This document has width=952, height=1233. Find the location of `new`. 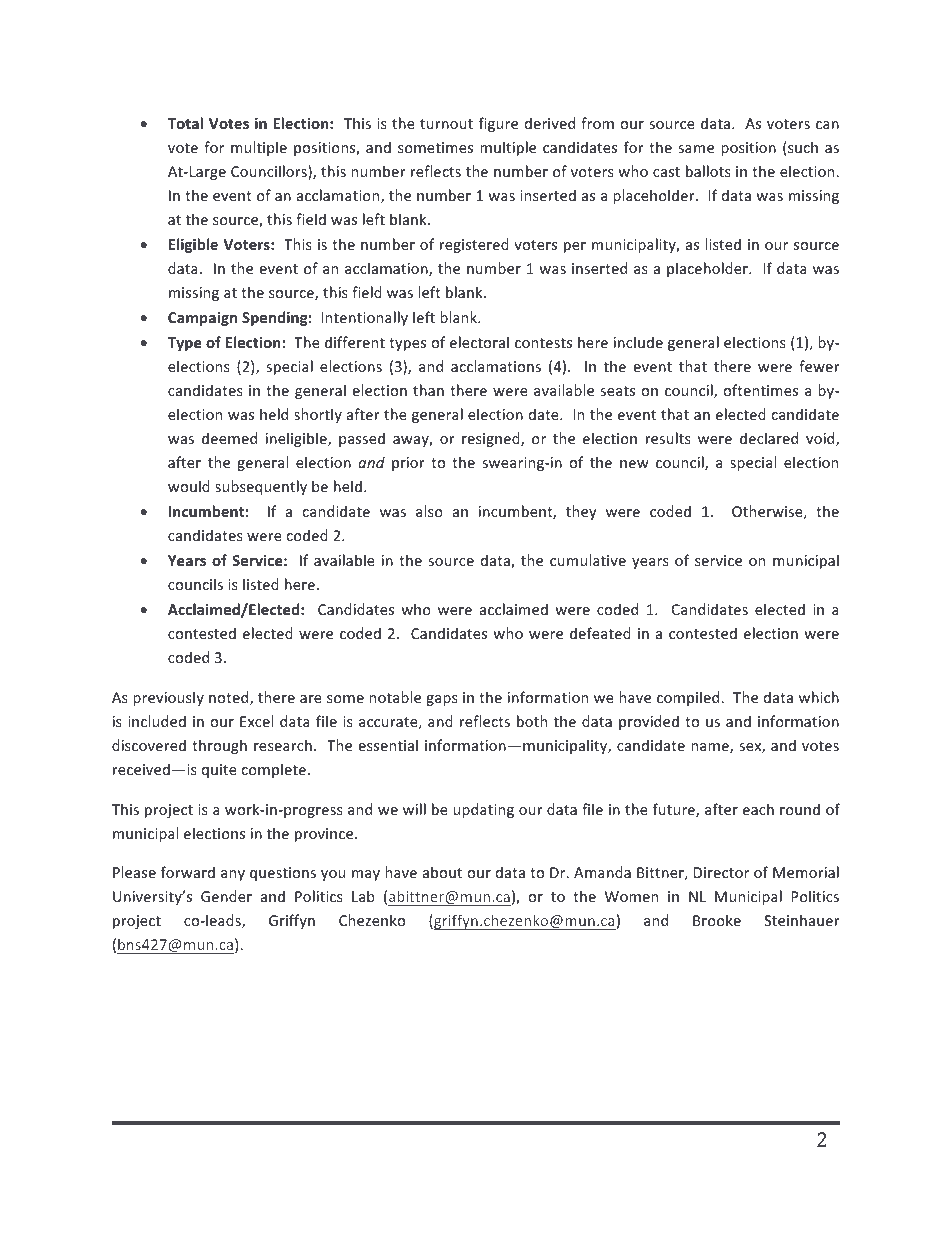

new is located at coordinates (634, 464).
